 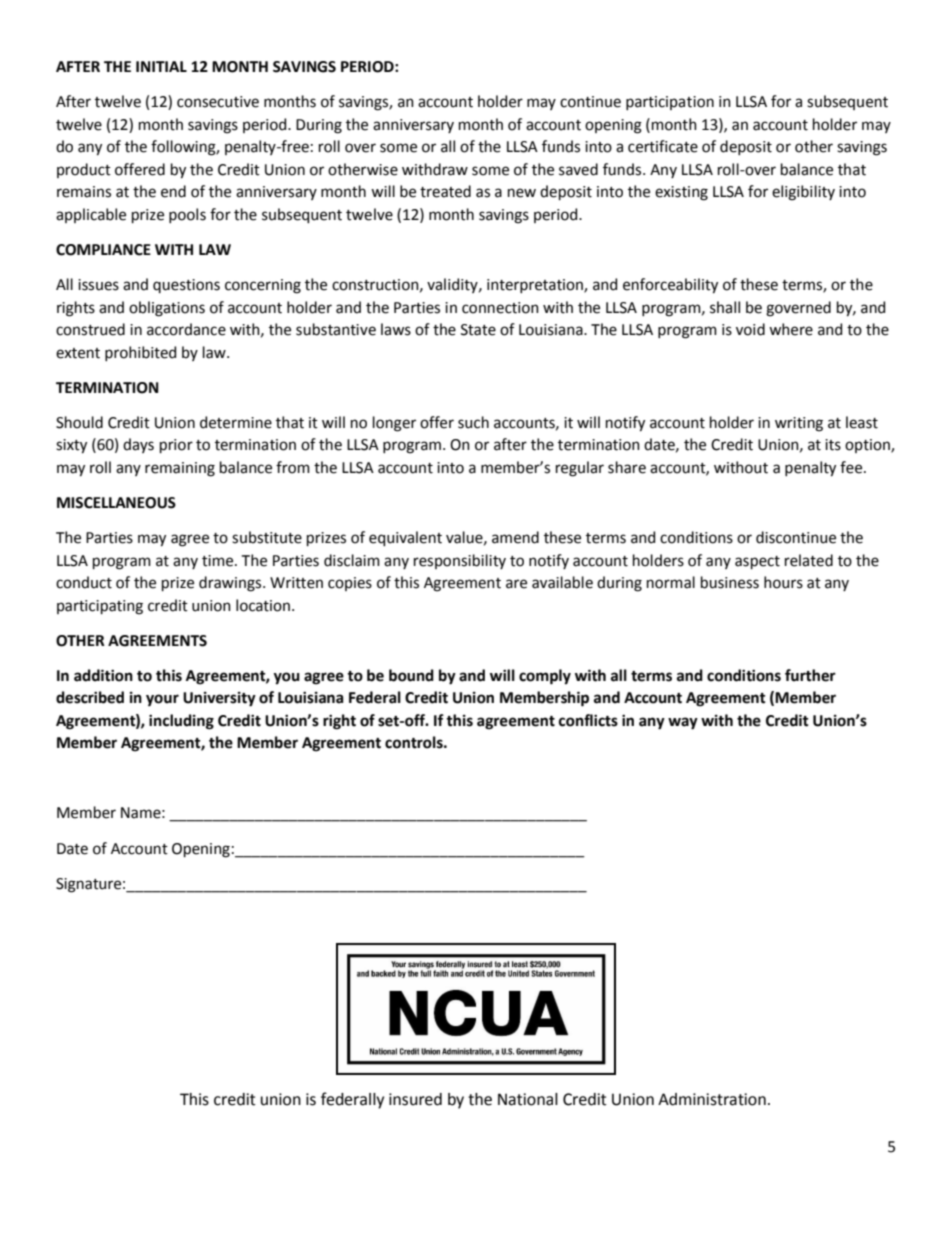 What do you see at coordinates (186, 329) in the screenshot?
I see `accordance` at bounding box center [186, 329].
